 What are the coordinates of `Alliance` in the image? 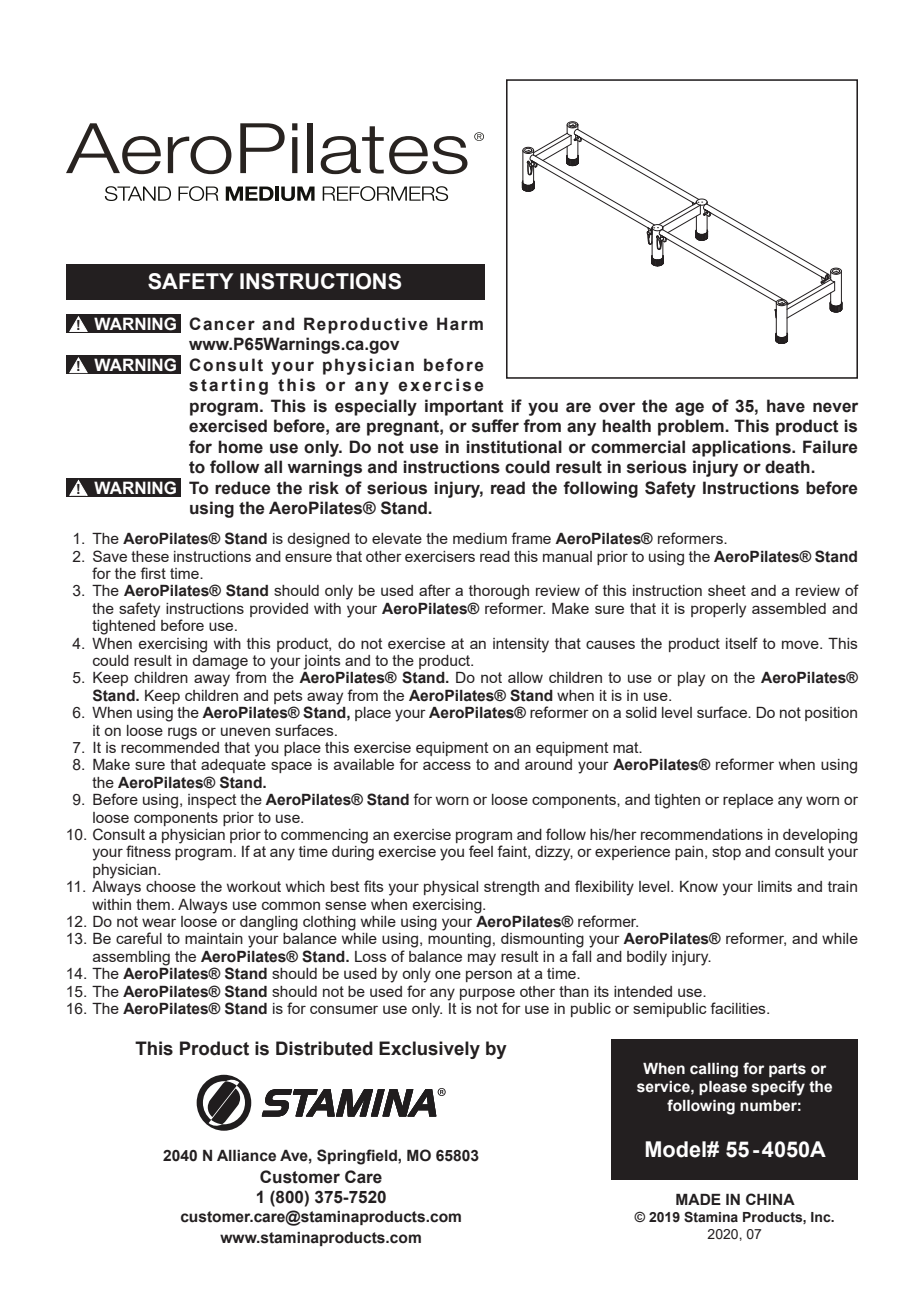 It's located at (246, 1156).
